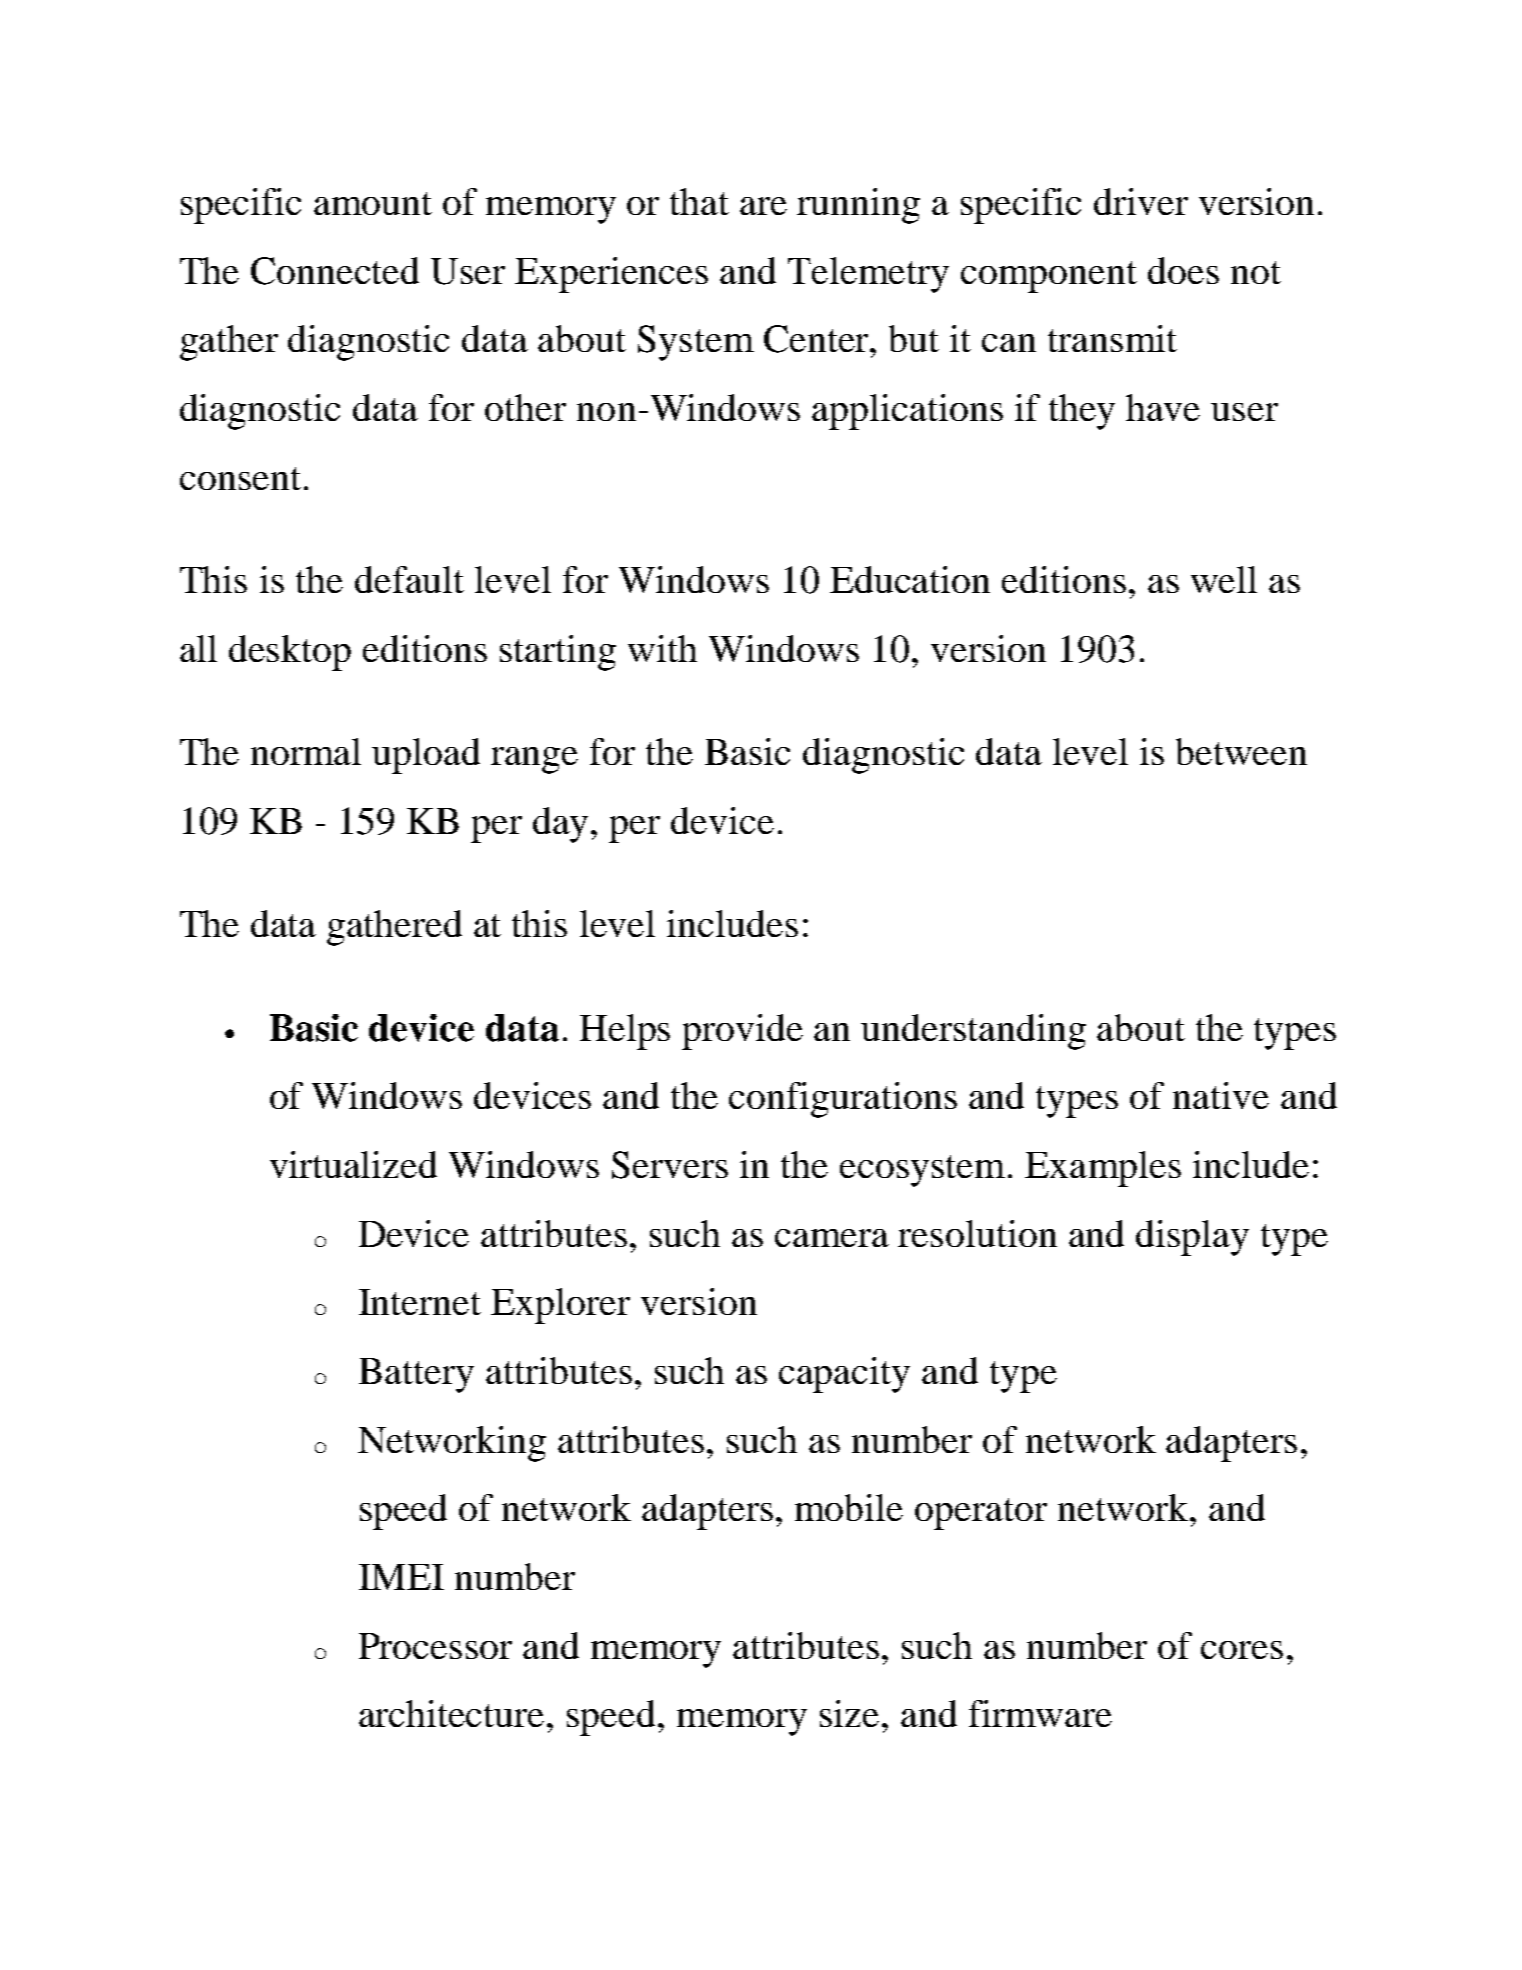 The height and width of the document is (1970, 1522). I want to click on does, so click(1183, 270).
